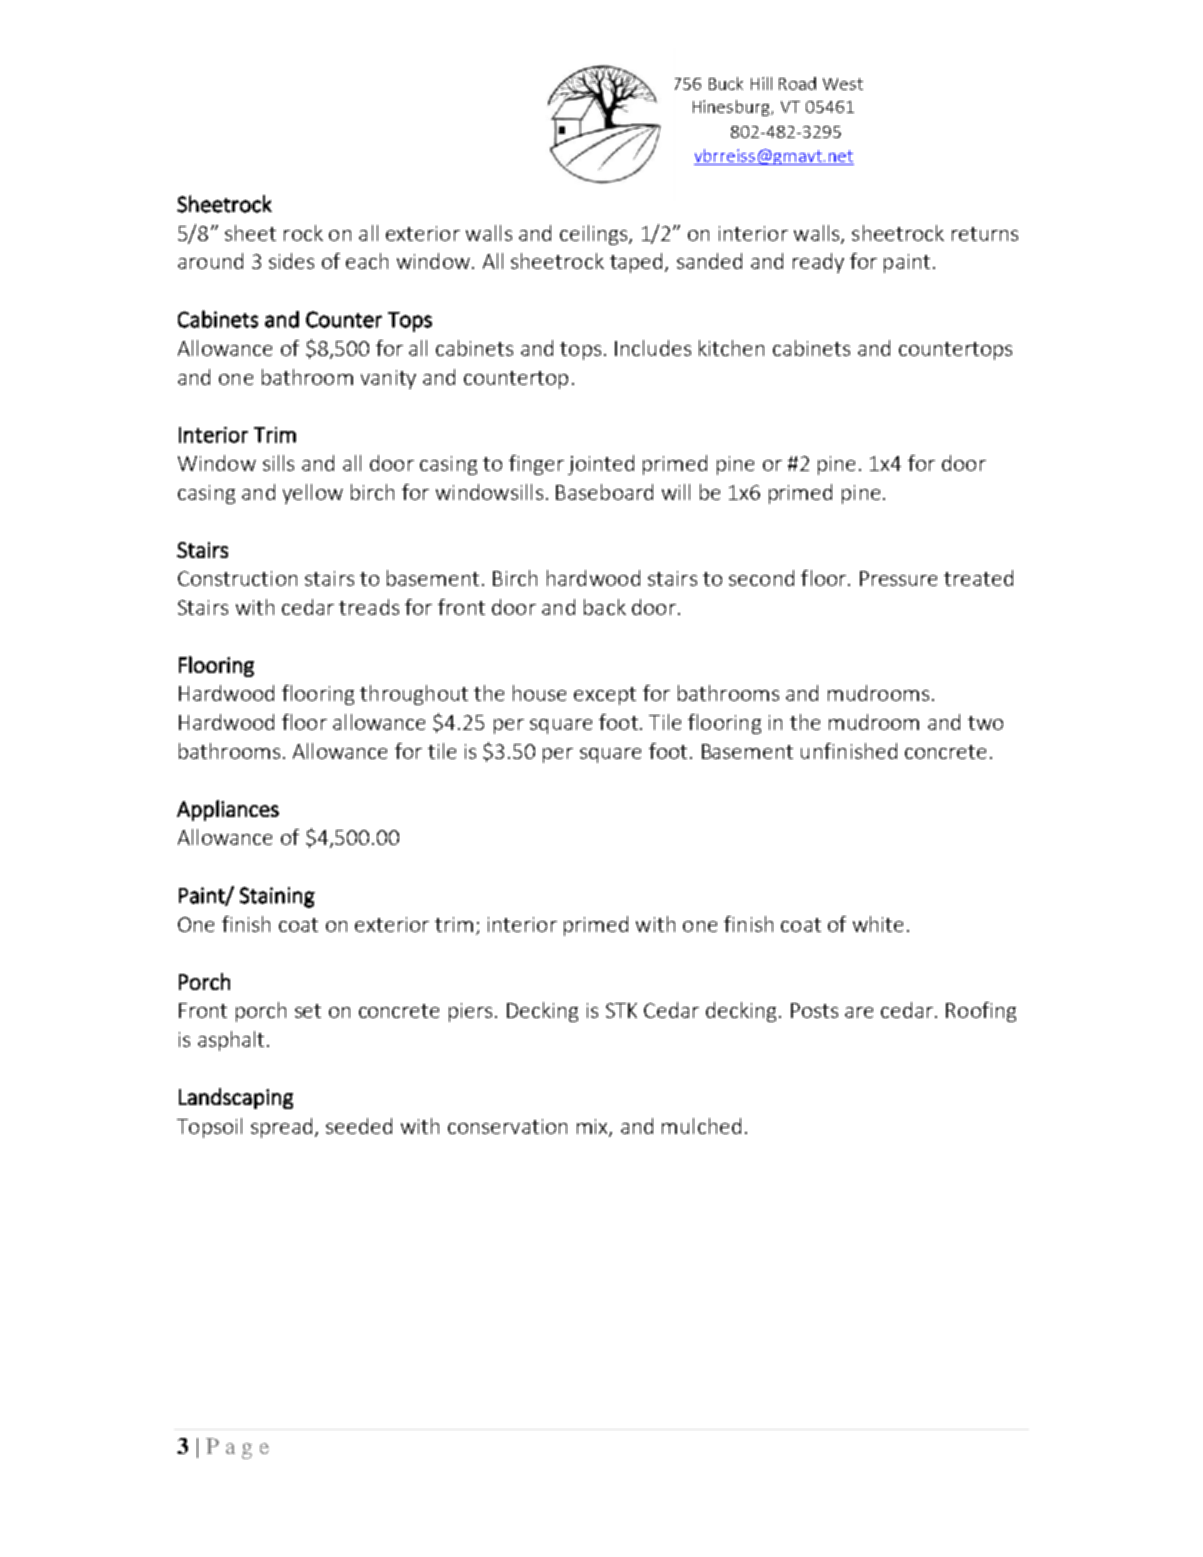 The height and width of the page is (1557, 1203). I want to click on spread, so click(281, 1128).
